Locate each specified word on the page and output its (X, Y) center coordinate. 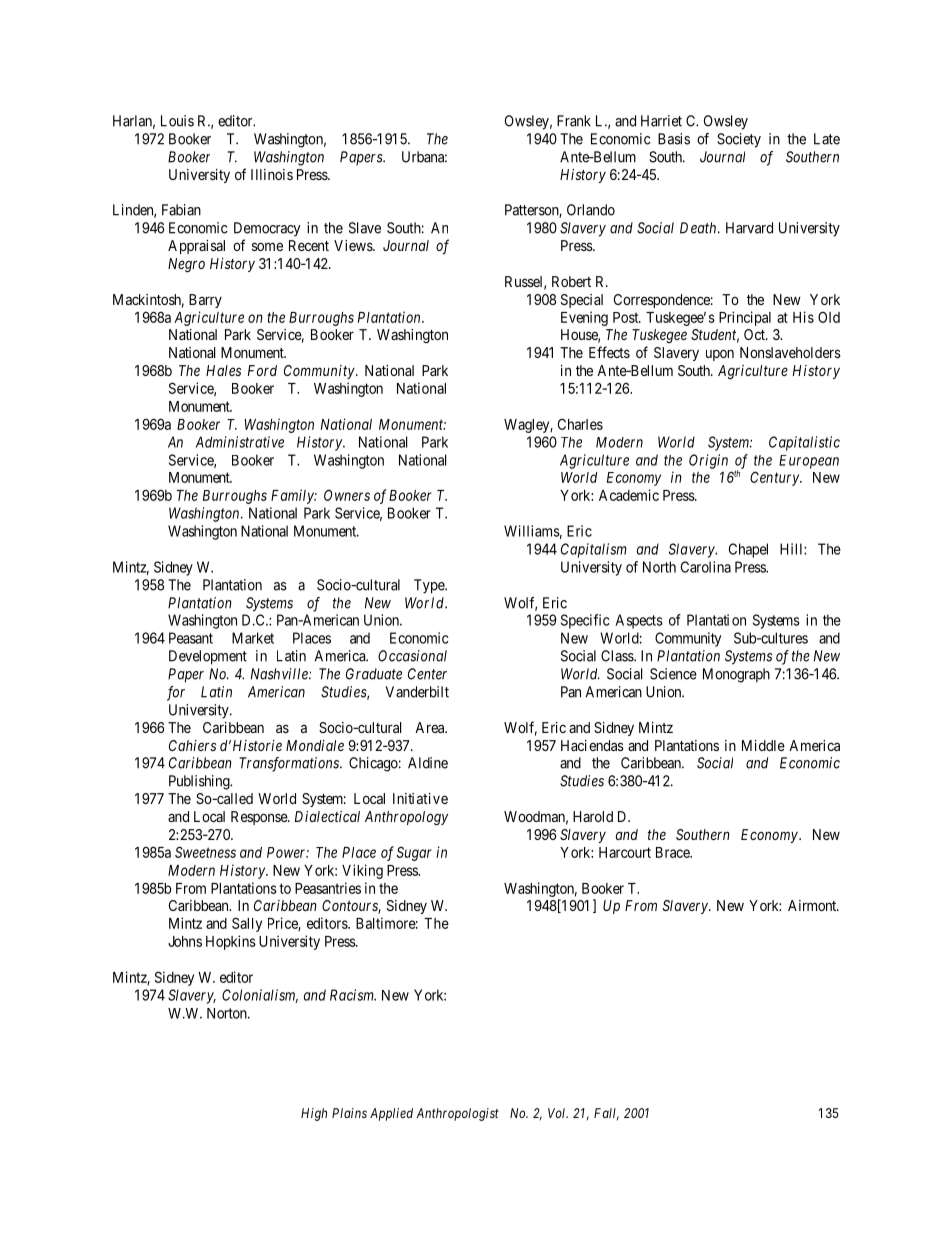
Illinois (272, 174)
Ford (262, 370)
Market (253, 638)
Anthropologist (457, 1114)
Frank (574, 121)
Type (430, 586)
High (314, 1114)
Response (260, 818)
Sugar (414, 853)
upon (720, 355)
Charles (580, 424)
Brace (673, 852)
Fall (606, 1114)
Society (739, 140)
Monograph (736, 675)
